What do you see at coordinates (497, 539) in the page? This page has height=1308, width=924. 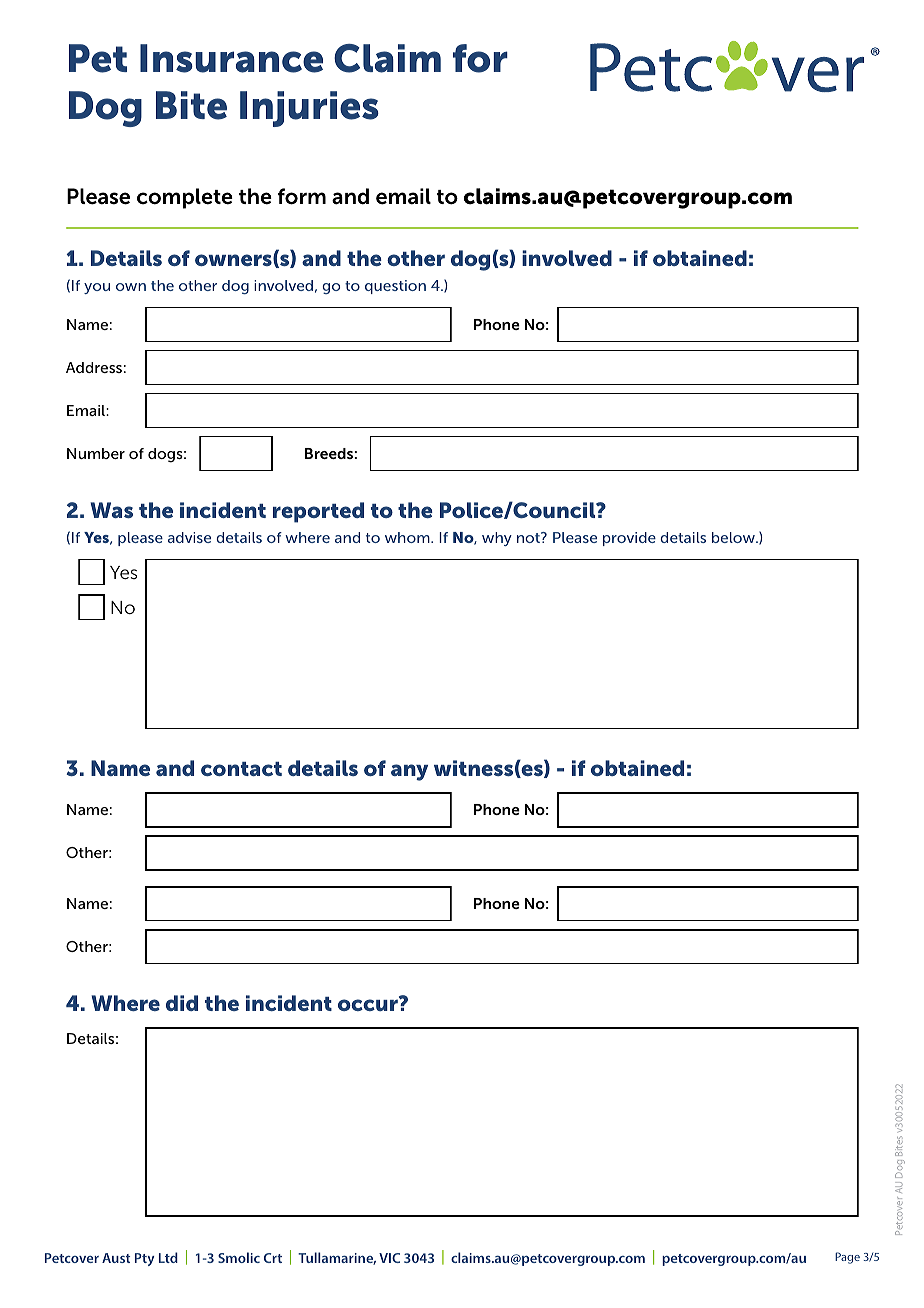 I see `why` at bounding box center [497, 539].
